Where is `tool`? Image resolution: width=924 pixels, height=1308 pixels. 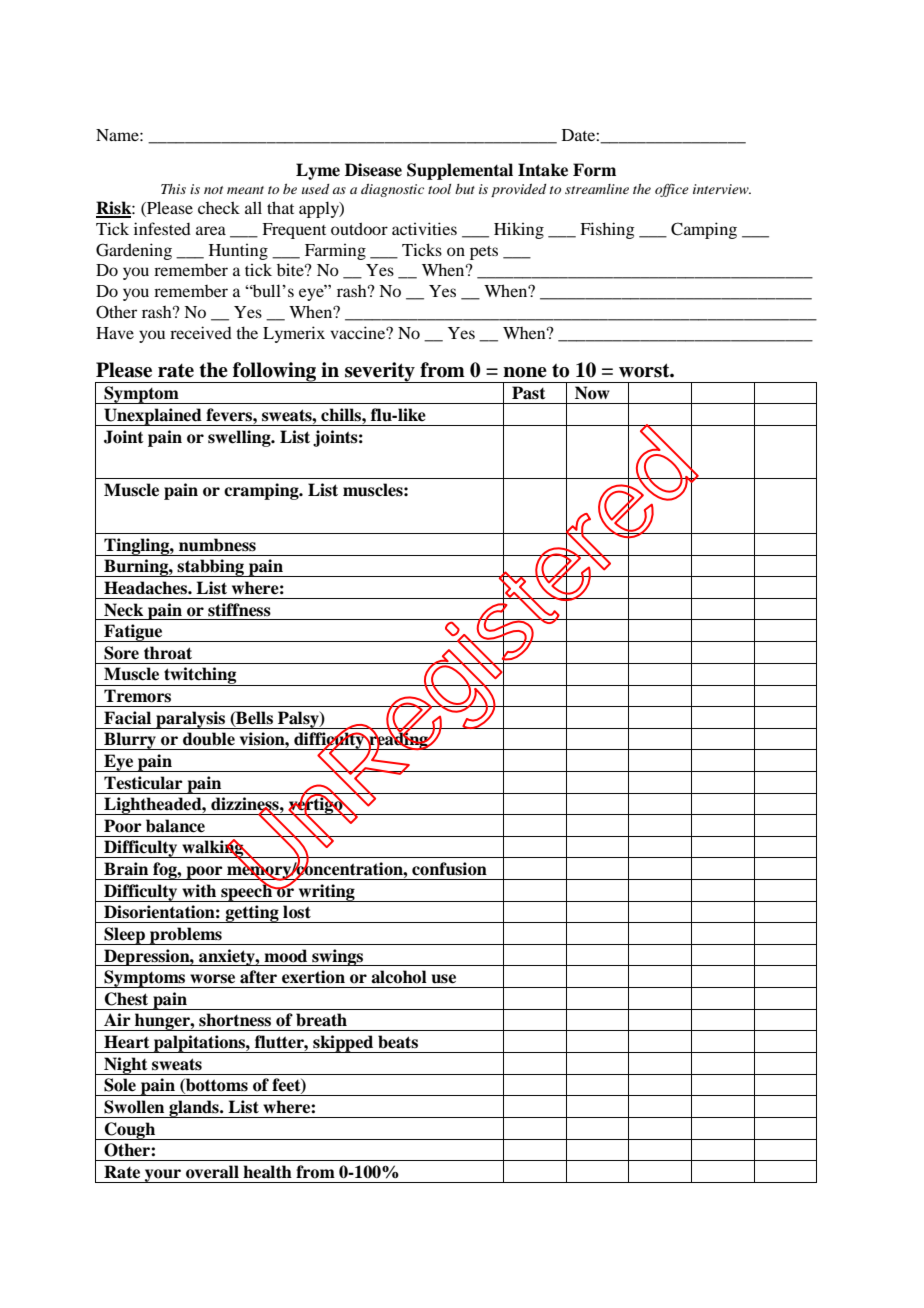
tool is located at coordinates (439, 189).
